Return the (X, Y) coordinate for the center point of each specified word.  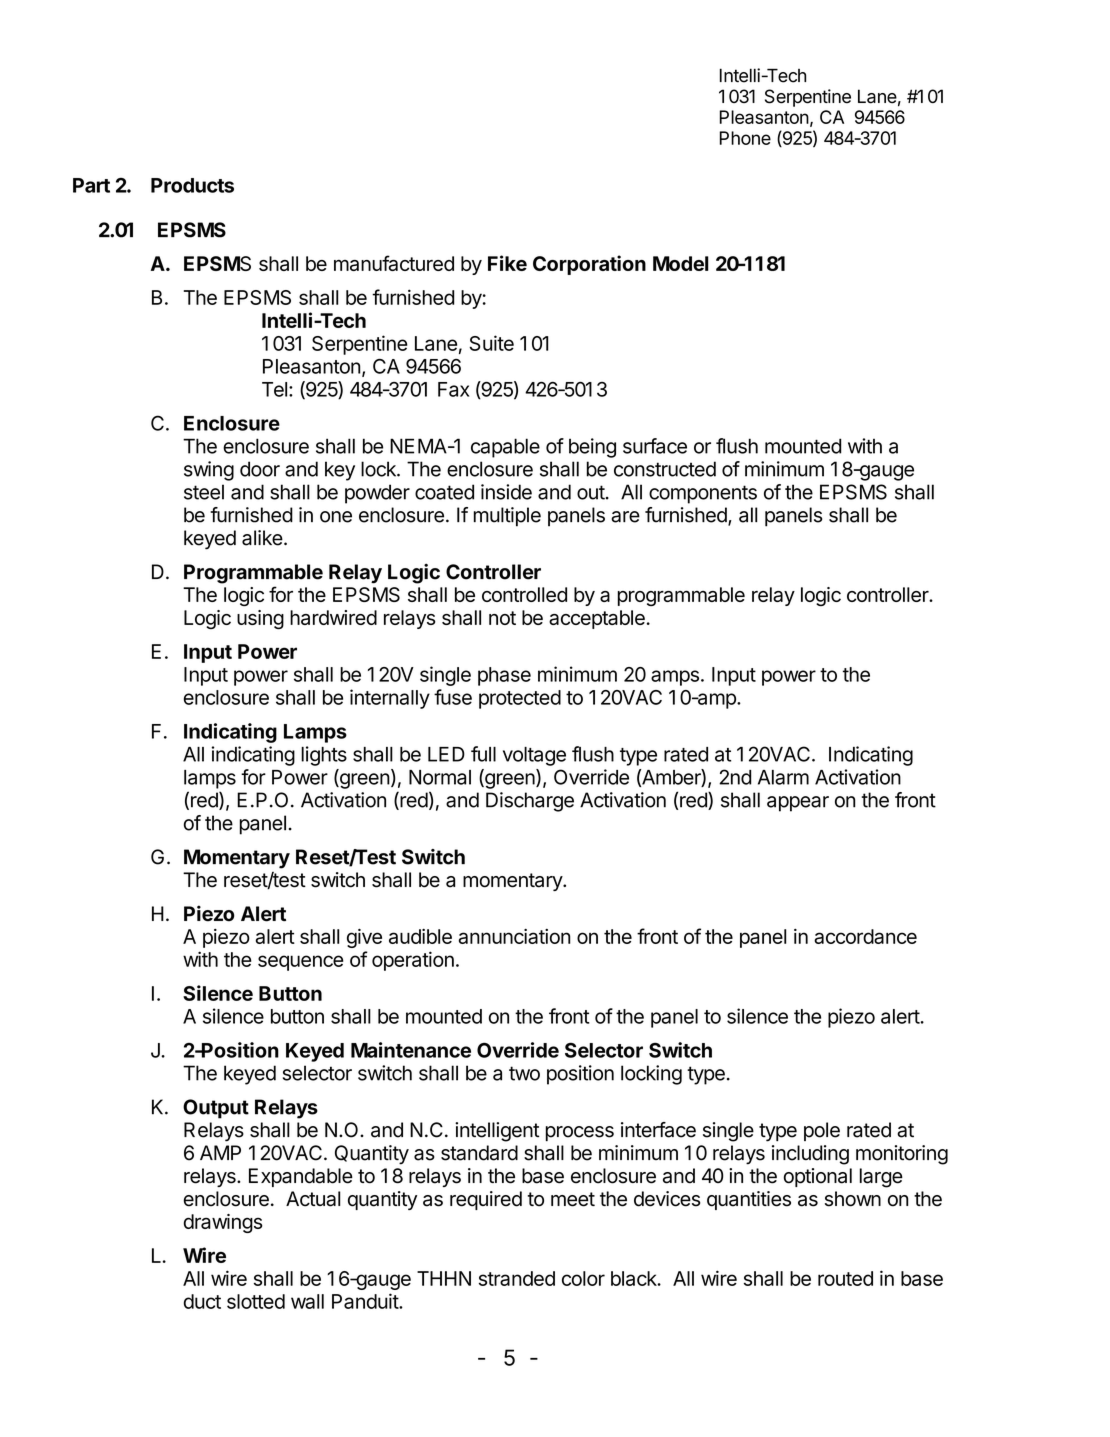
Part (91, 185)
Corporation (589, 265)
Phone (745, 138)
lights (324, 756)
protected (520, 699)
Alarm (783, 777)
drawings (223, 1223)
